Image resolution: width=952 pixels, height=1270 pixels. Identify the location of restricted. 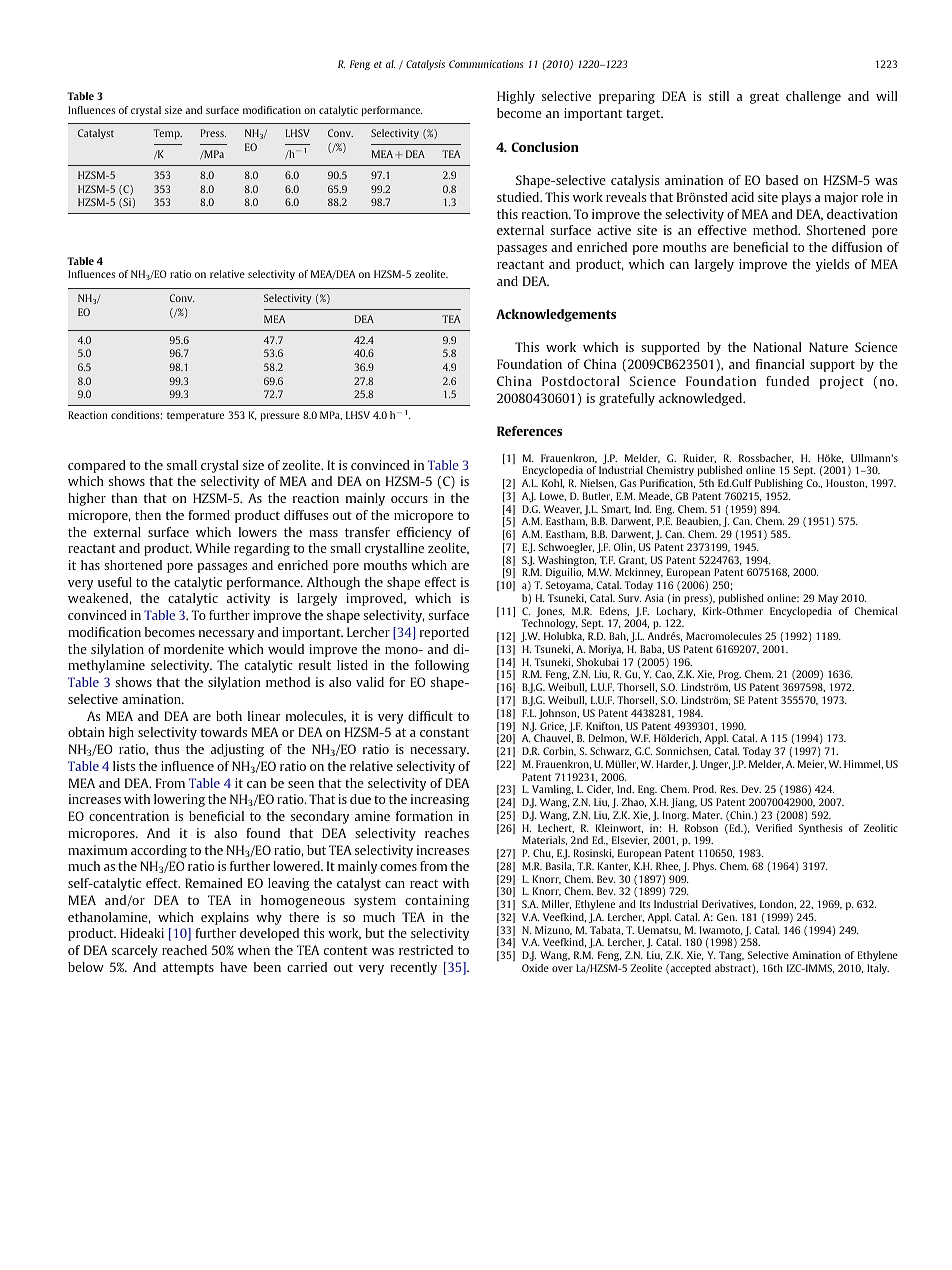
(426, 950).
